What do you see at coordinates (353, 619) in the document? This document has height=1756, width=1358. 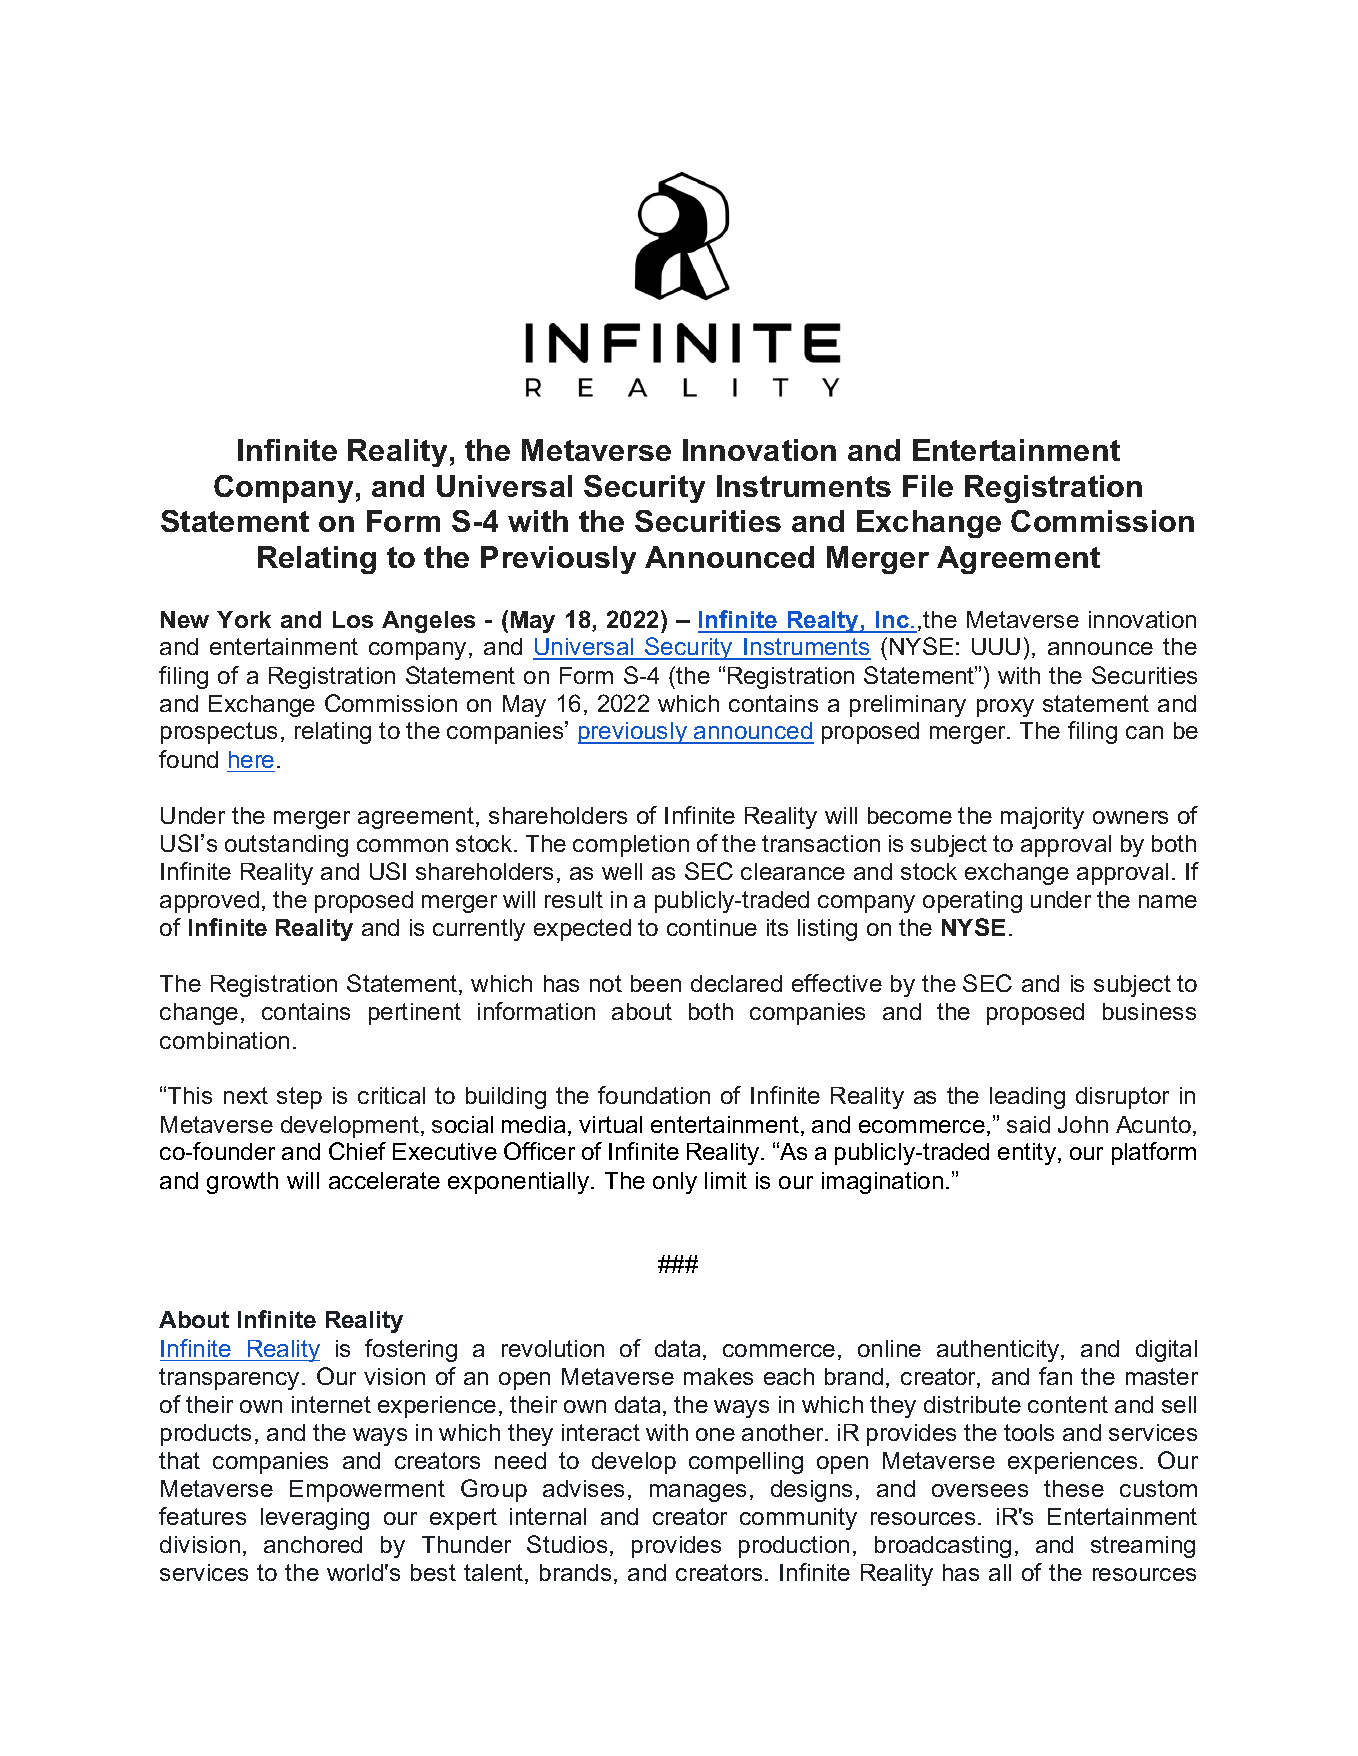 I see `Los` at bounding box center [353, 619].
